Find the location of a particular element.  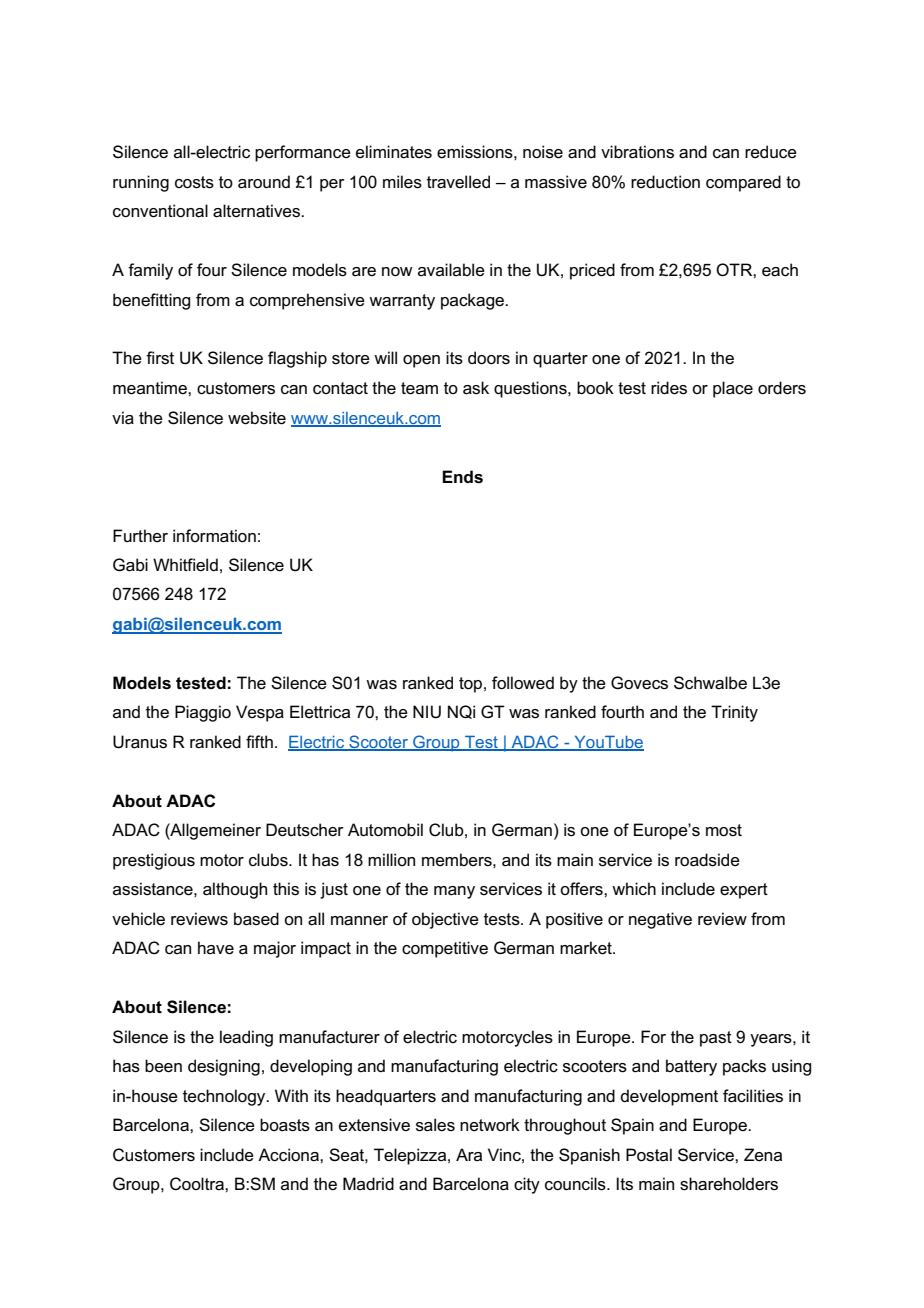

fifth is located at coordinates (259, 741).
